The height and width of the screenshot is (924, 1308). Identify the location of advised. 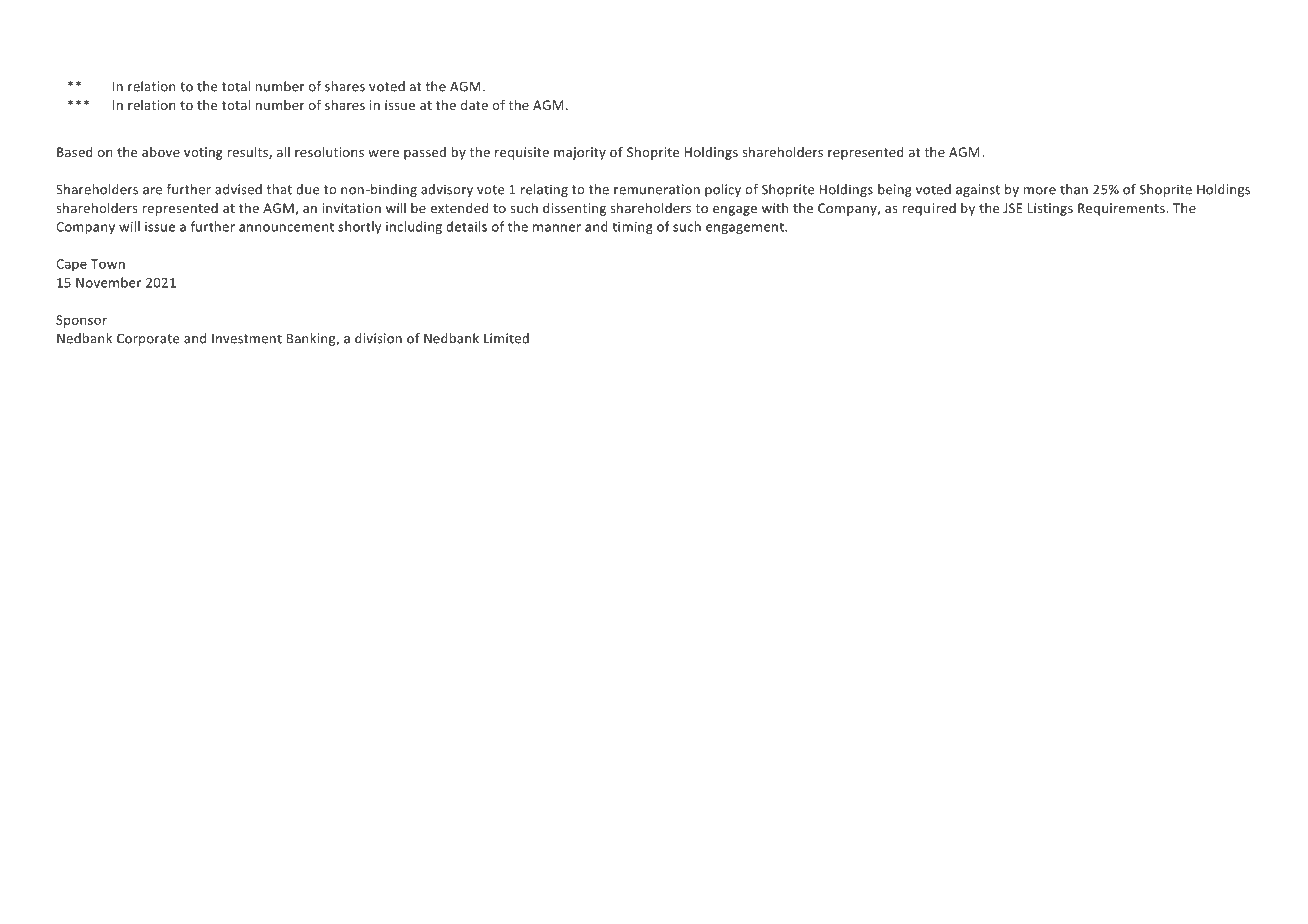
(238, 189).
